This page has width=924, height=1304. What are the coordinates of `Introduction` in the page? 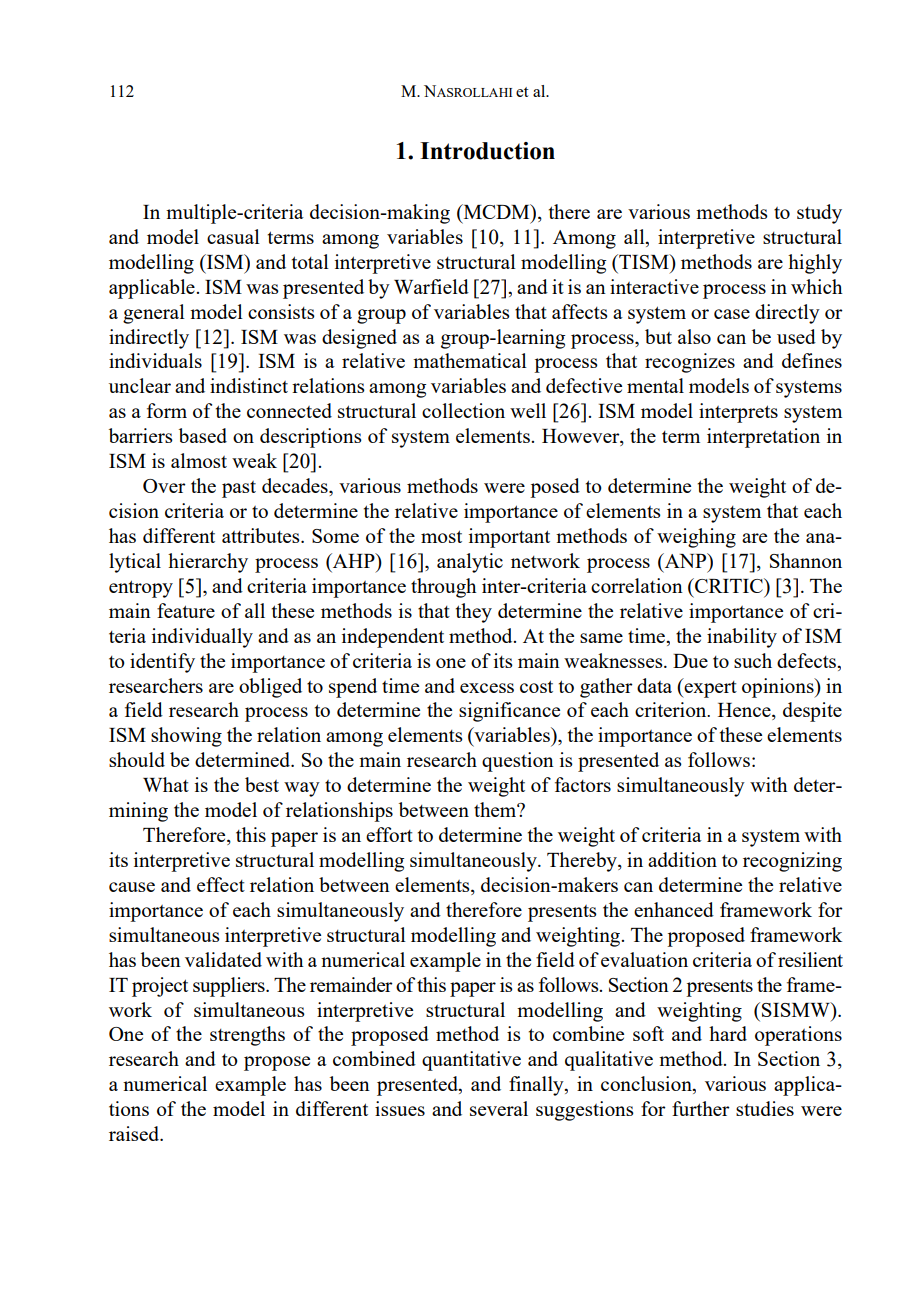 It's located at (487, 151).
